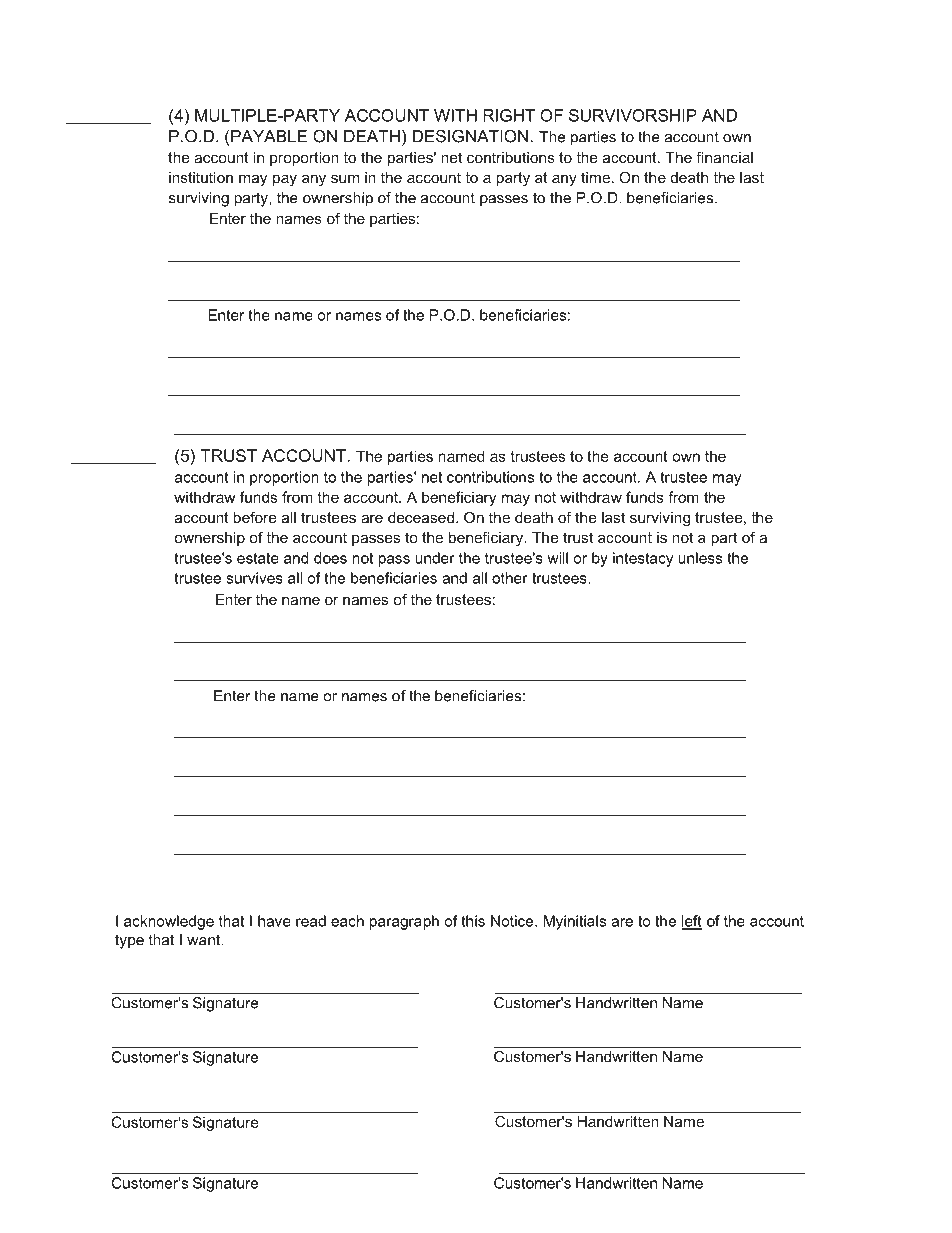 This image has height=1233, width=952. What do you see at coordinates (404, 922) in the image?
I see `paragraph` at bounding box center [404, 922].
